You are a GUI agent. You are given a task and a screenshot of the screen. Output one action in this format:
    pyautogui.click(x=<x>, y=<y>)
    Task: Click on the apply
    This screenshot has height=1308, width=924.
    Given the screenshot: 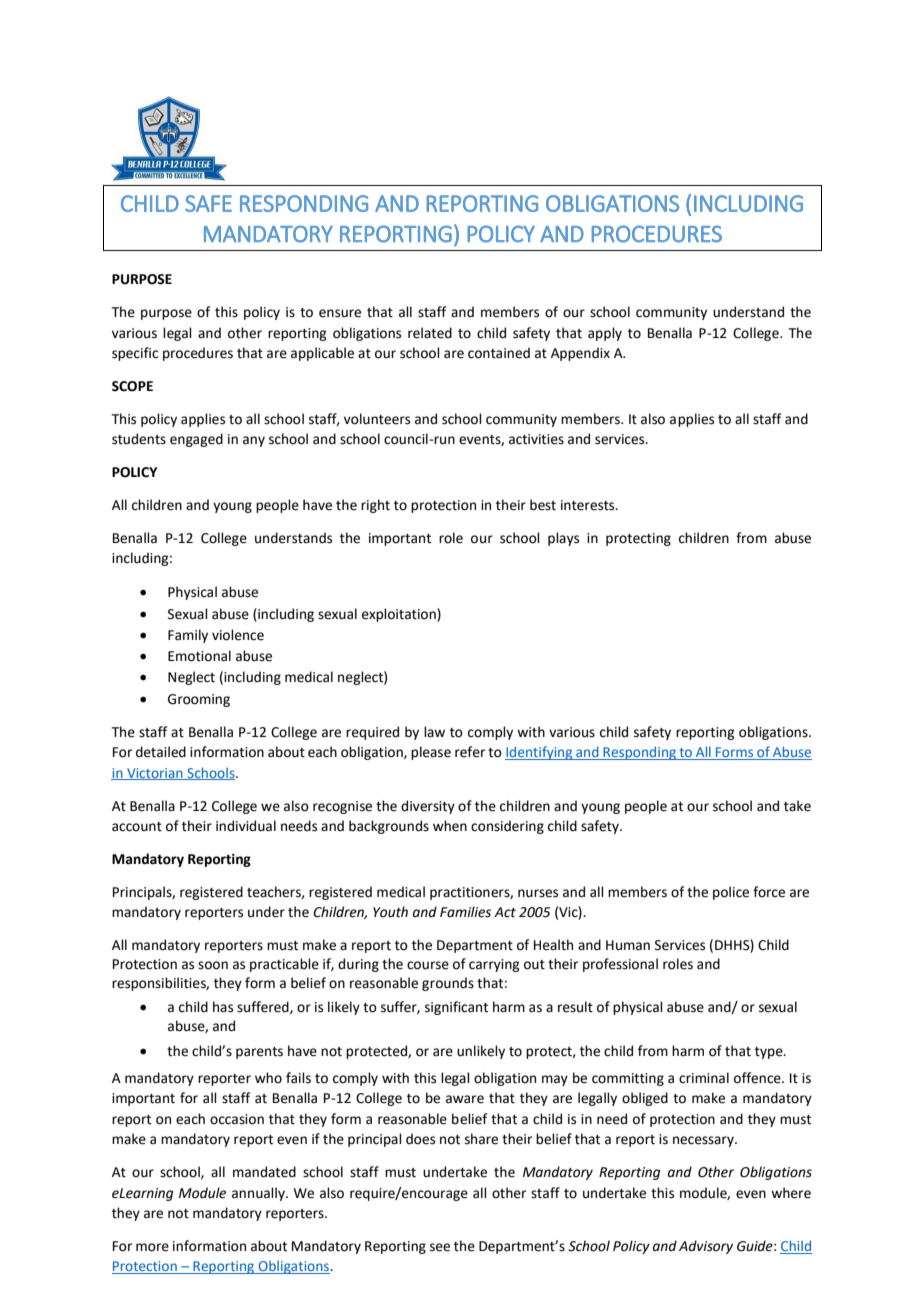 What is the action you would take?
    pyautogui.click(x=605, y=334)
